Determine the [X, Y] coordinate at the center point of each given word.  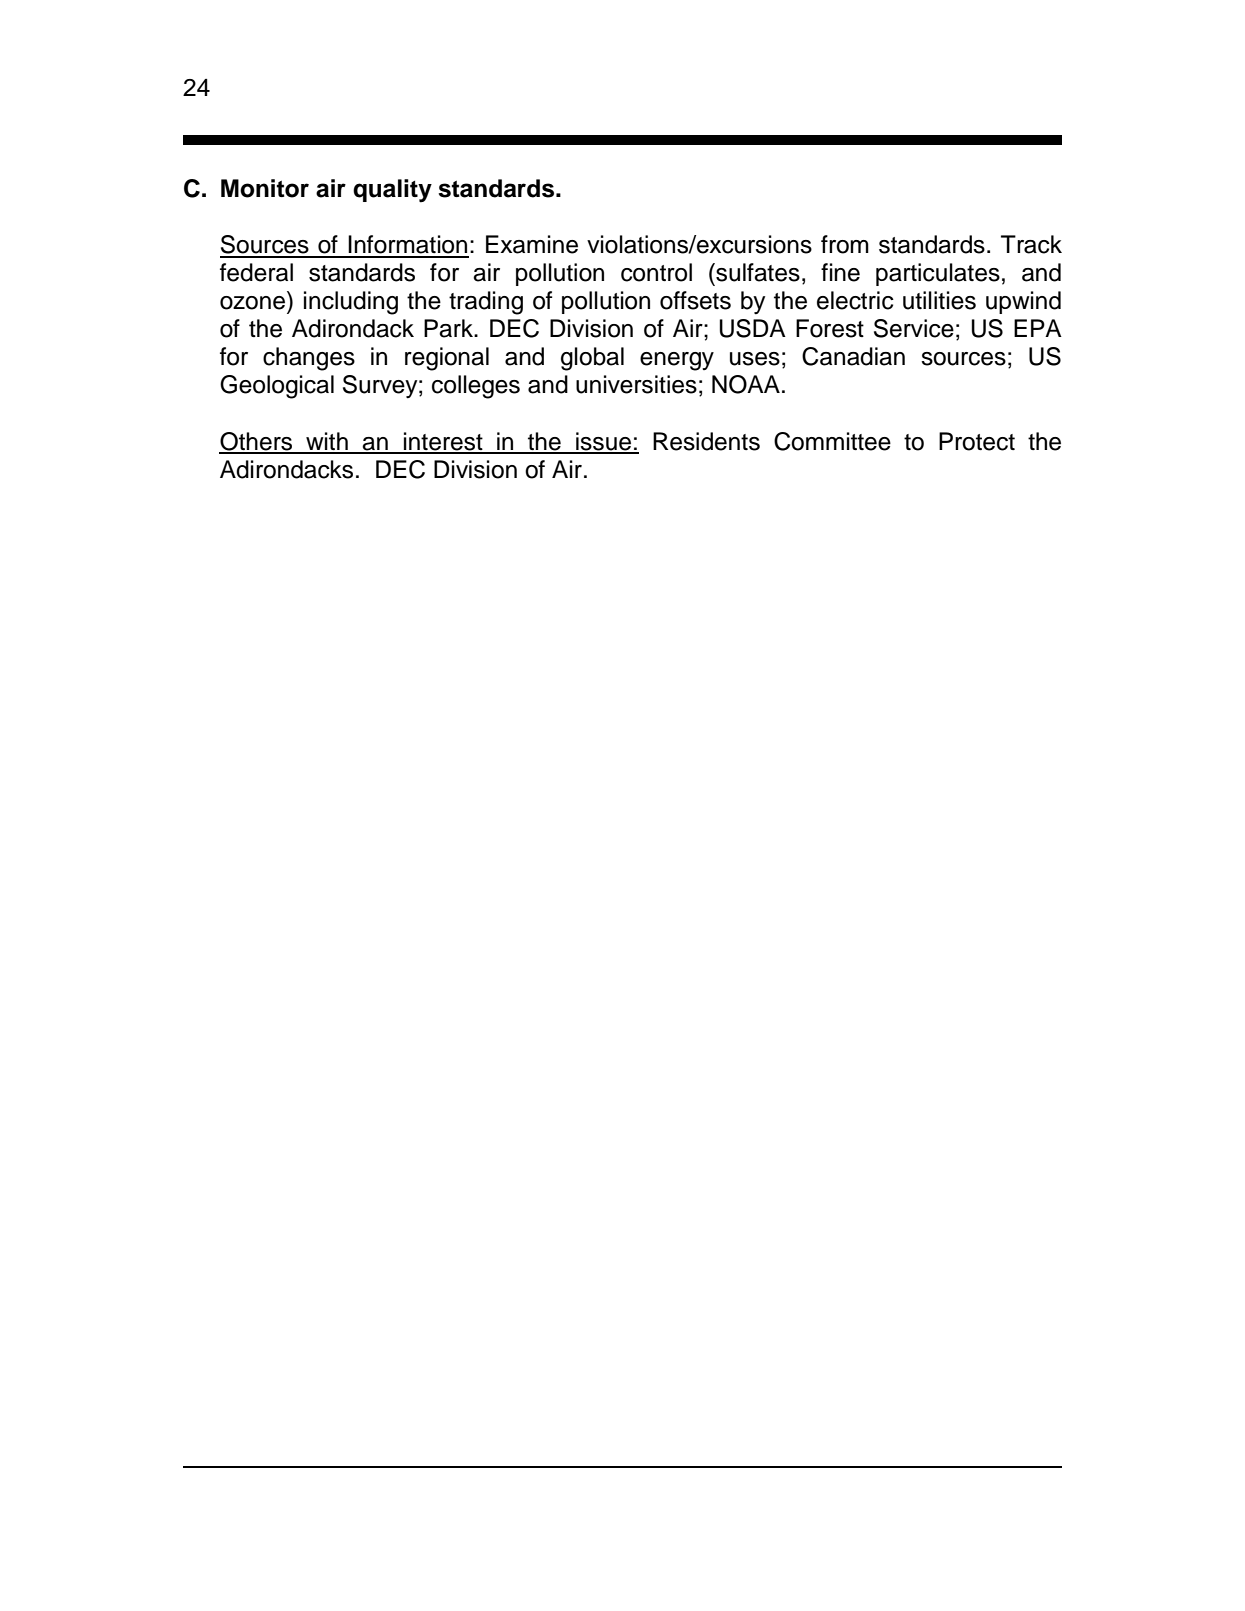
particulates [938, 274]
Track [1031, 244]
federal [256, 272]
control [656, 272]
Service [914, 328]
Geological [277, 387]
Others [257, 442]
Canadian [853, 356]
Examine [532, 244]
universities [636, 384]
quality [392, 191]
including [351, 303]
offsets [695, 300]
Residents [706, 441]
